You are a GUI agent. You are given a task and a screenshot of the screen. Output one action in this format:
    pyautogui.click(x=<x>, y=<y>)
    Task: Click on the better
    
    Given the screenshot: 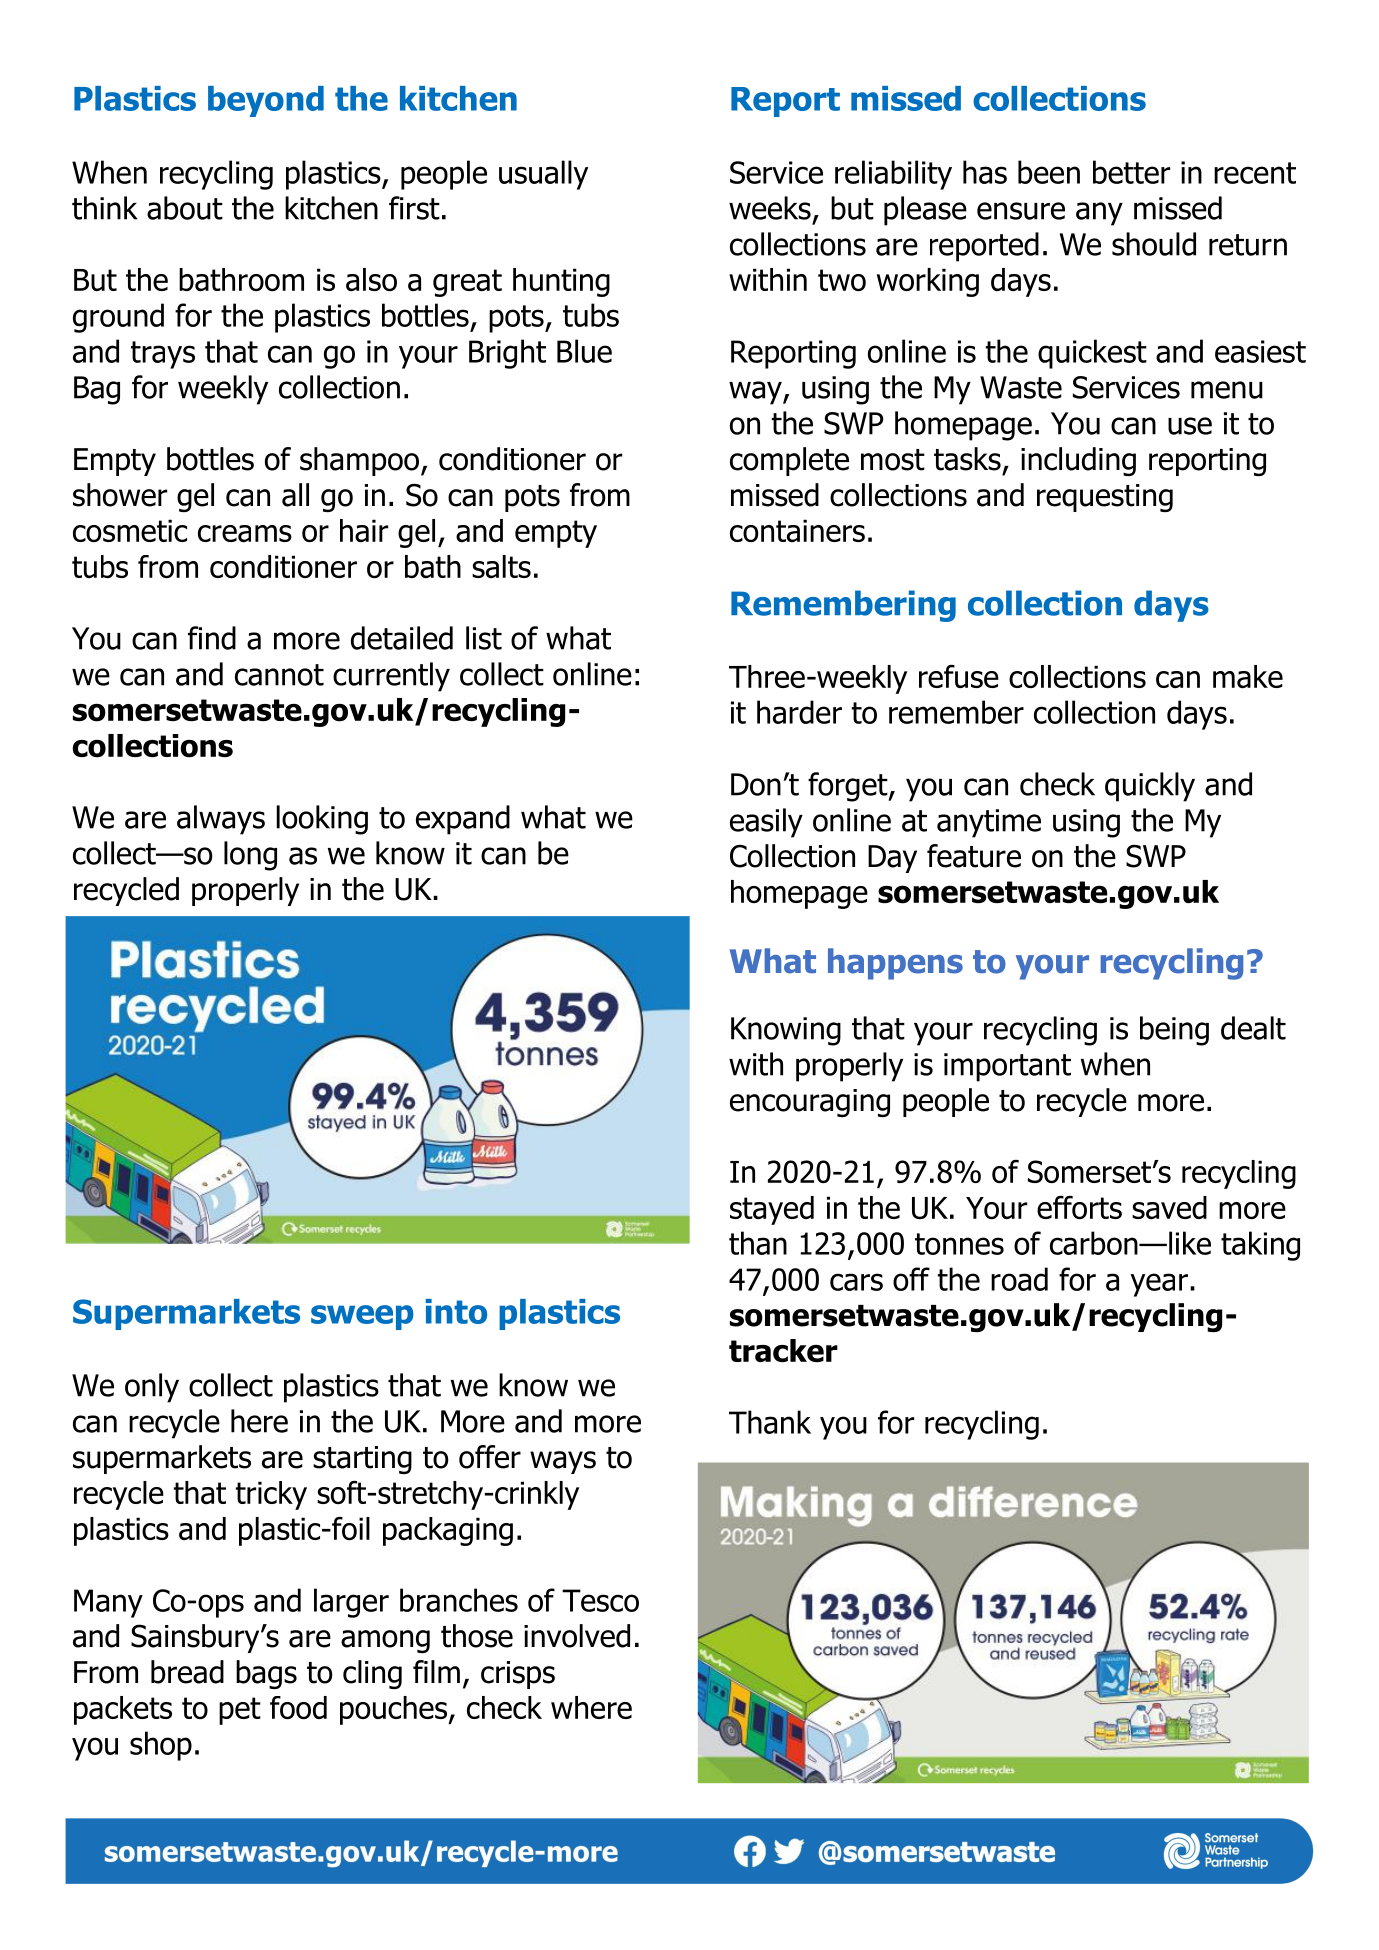 What is the action you would take?
    pyautogui.click(x=1131, y=172)
